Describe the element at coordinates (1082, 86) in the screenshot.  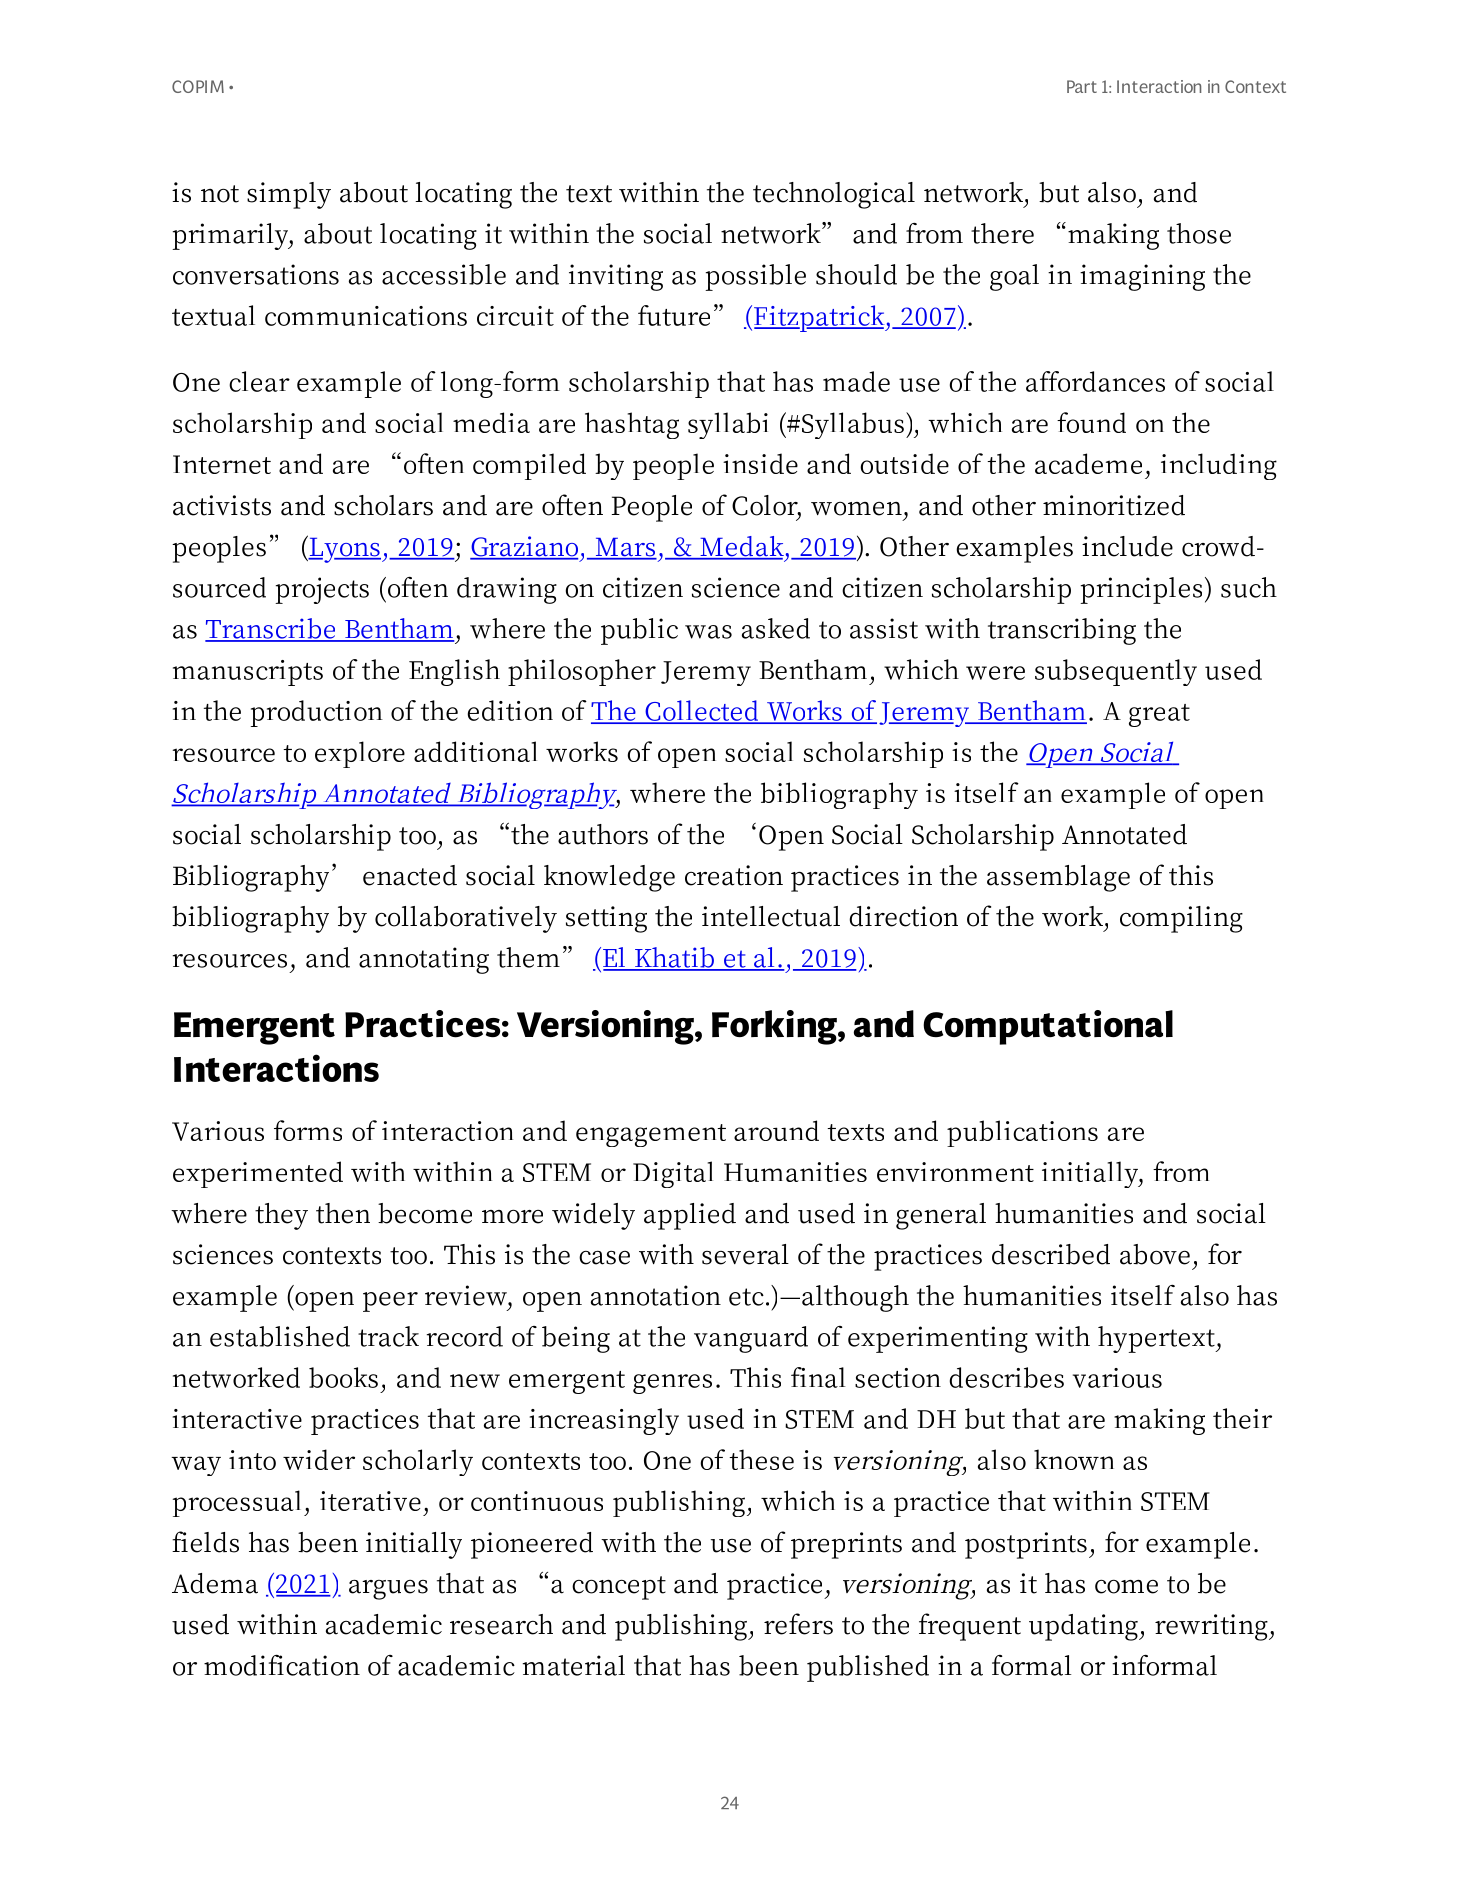
I see `Part` at that location.
